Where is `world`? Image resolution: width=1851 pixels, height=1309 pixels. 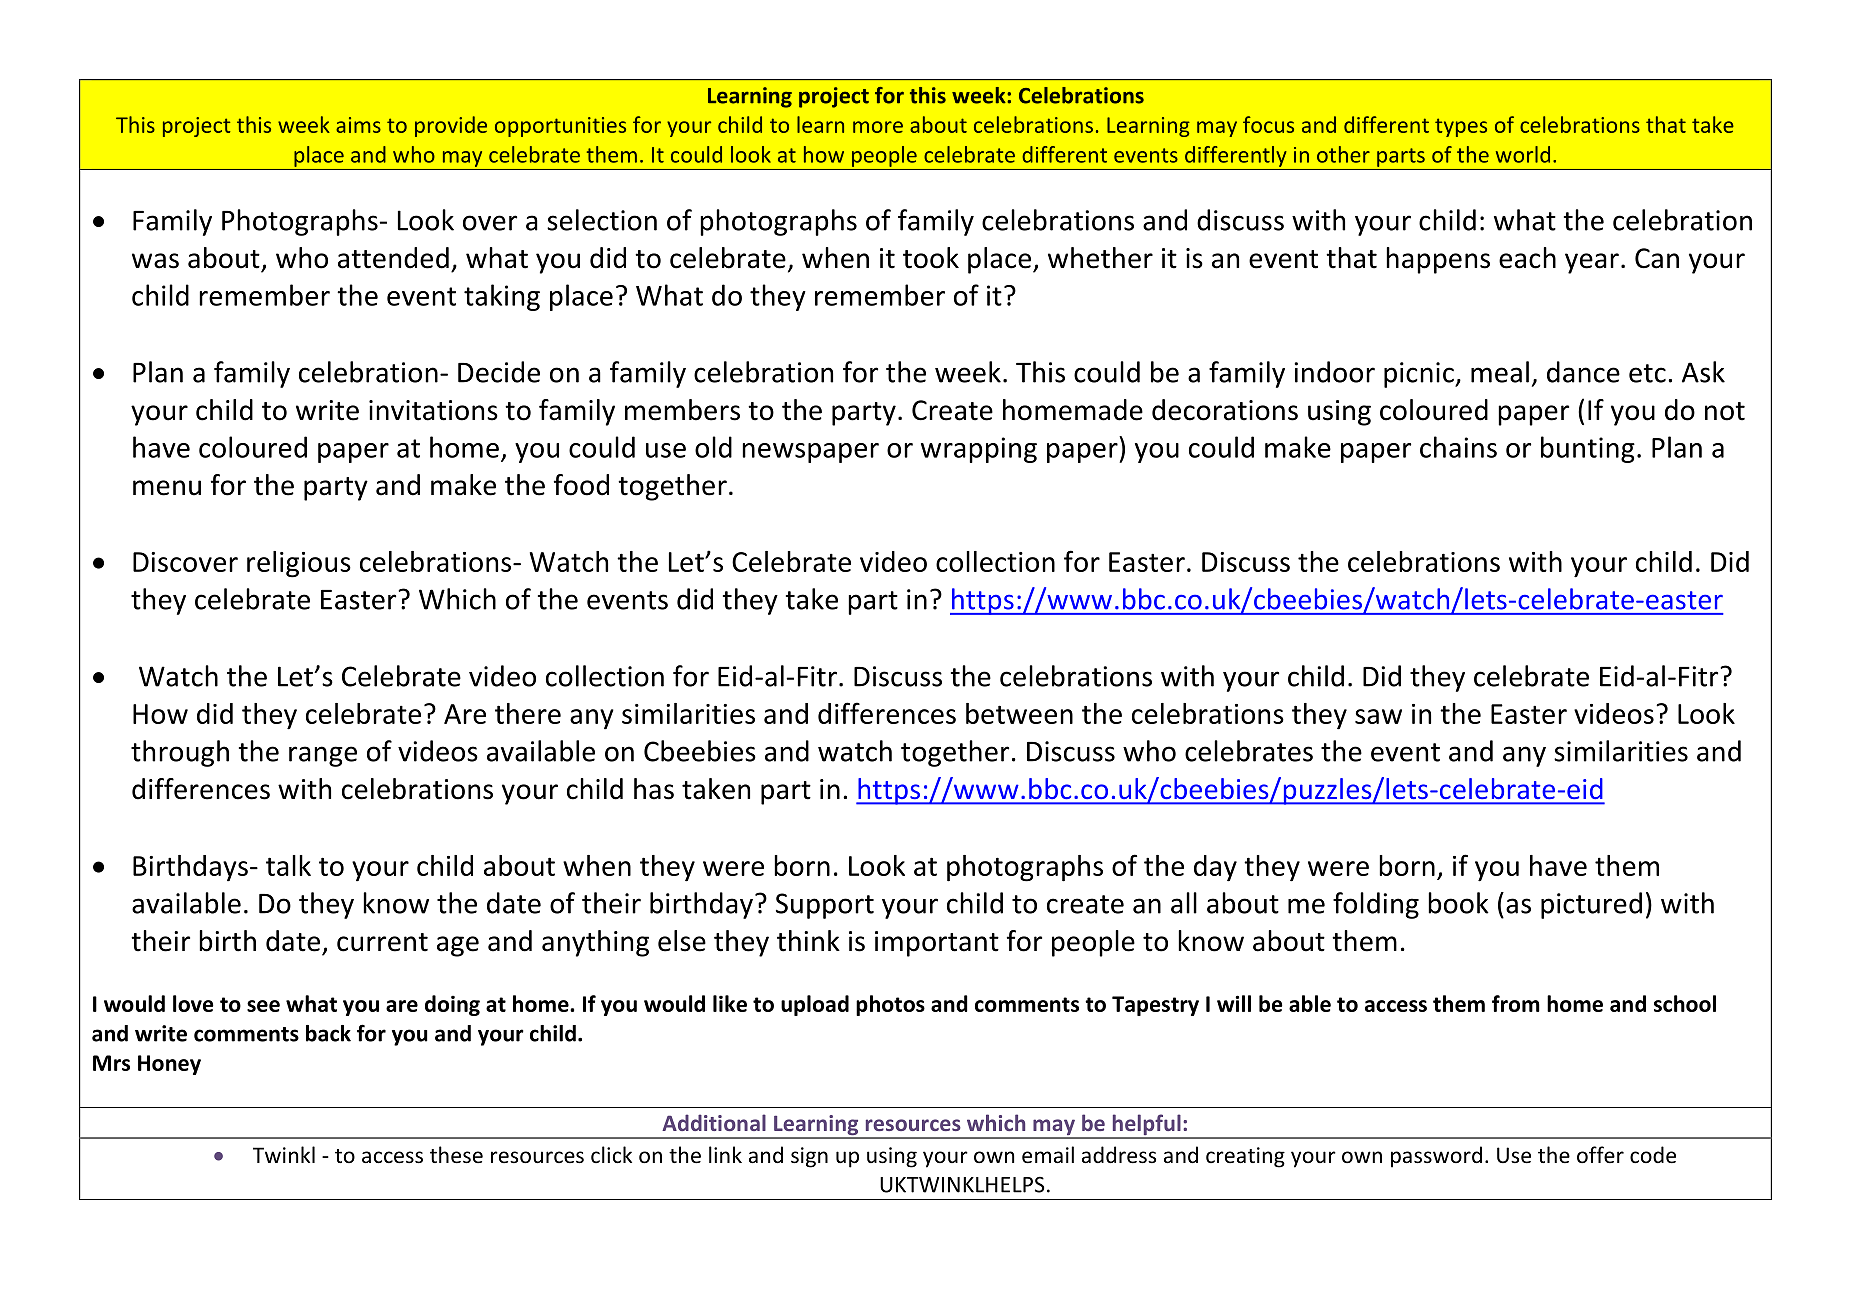 world is located at coordinates (1523, 154).
